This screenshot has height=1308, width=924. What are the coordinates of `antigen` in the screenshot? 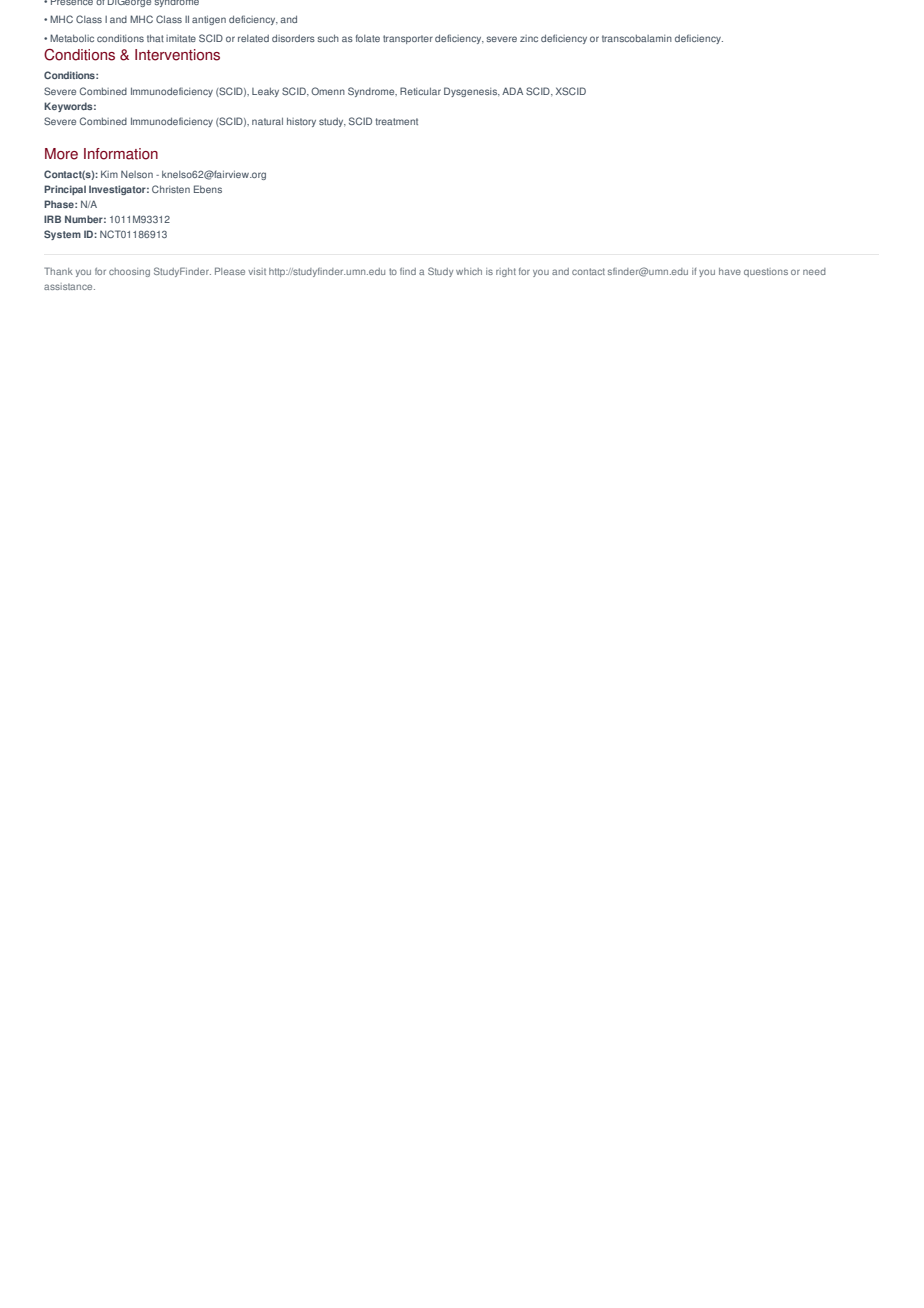 It's located at (209, 20).
